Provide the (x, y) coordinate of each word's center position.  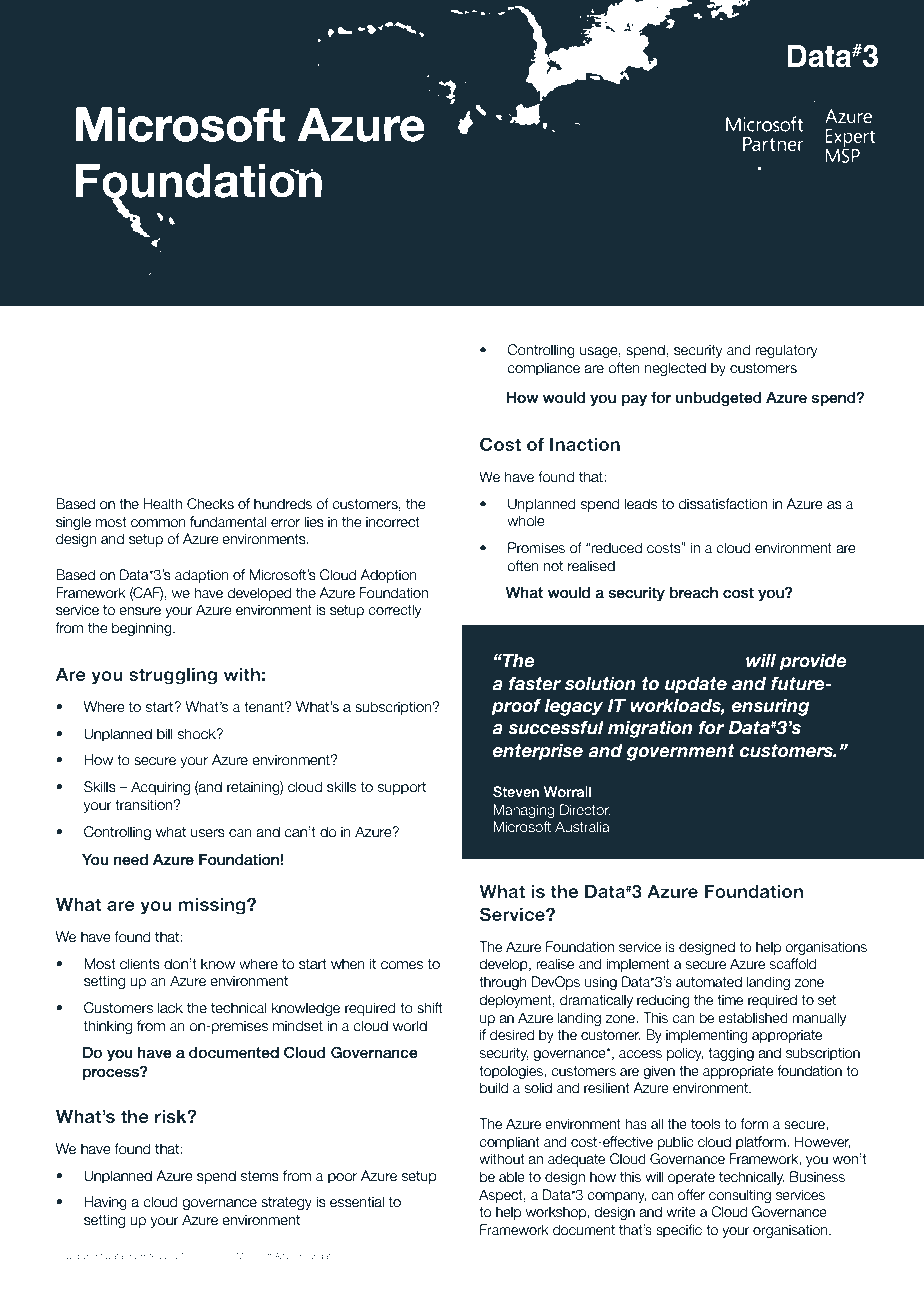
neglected (675, 369)
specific (679, 1231)
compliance (543, 369)
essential (357, 1202)
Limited (148, 1256)
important (191, 423)
